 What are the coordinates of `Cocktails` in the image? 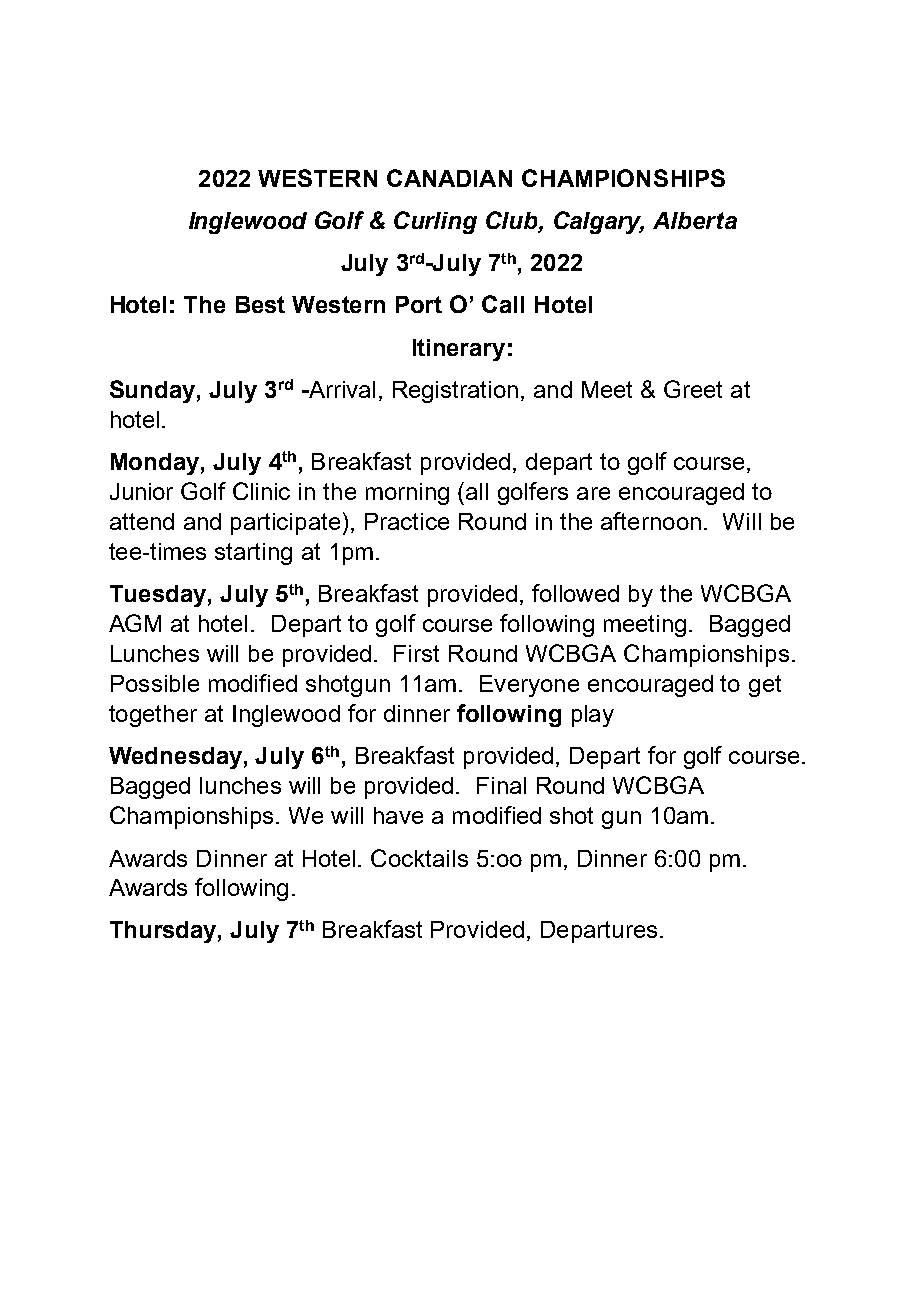 It's located at (419, 858).
